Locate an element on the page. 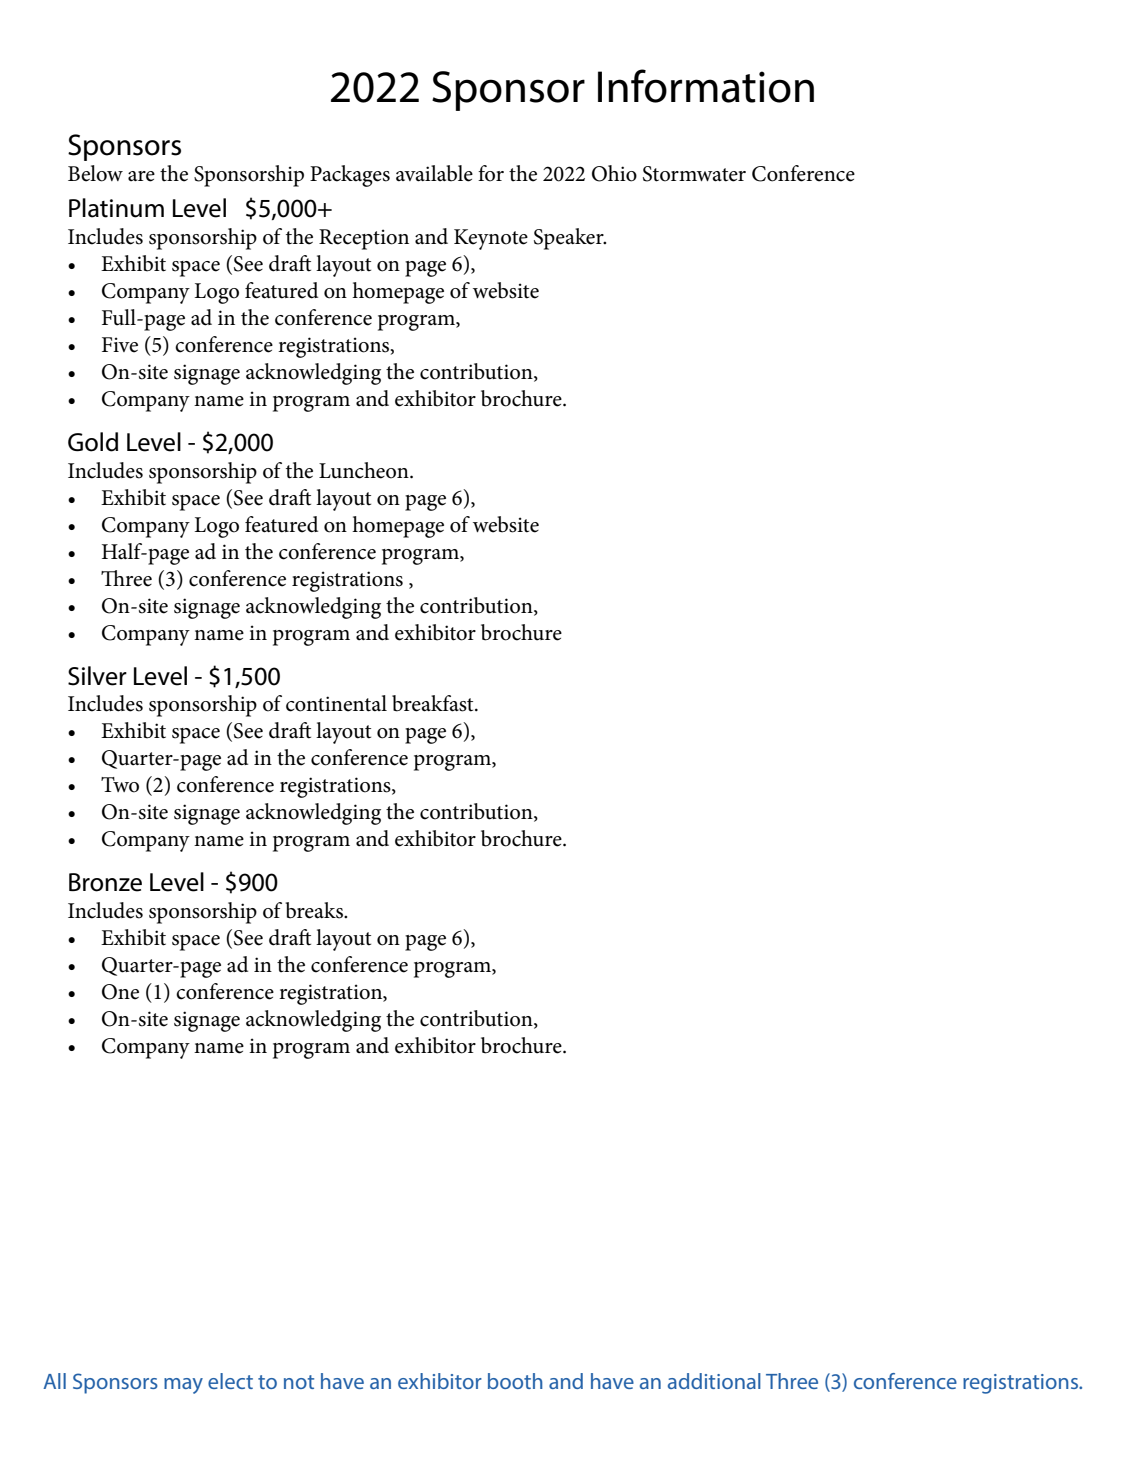 This document has width=1146, height=1483. may is located at coordinates (183, 1386).
